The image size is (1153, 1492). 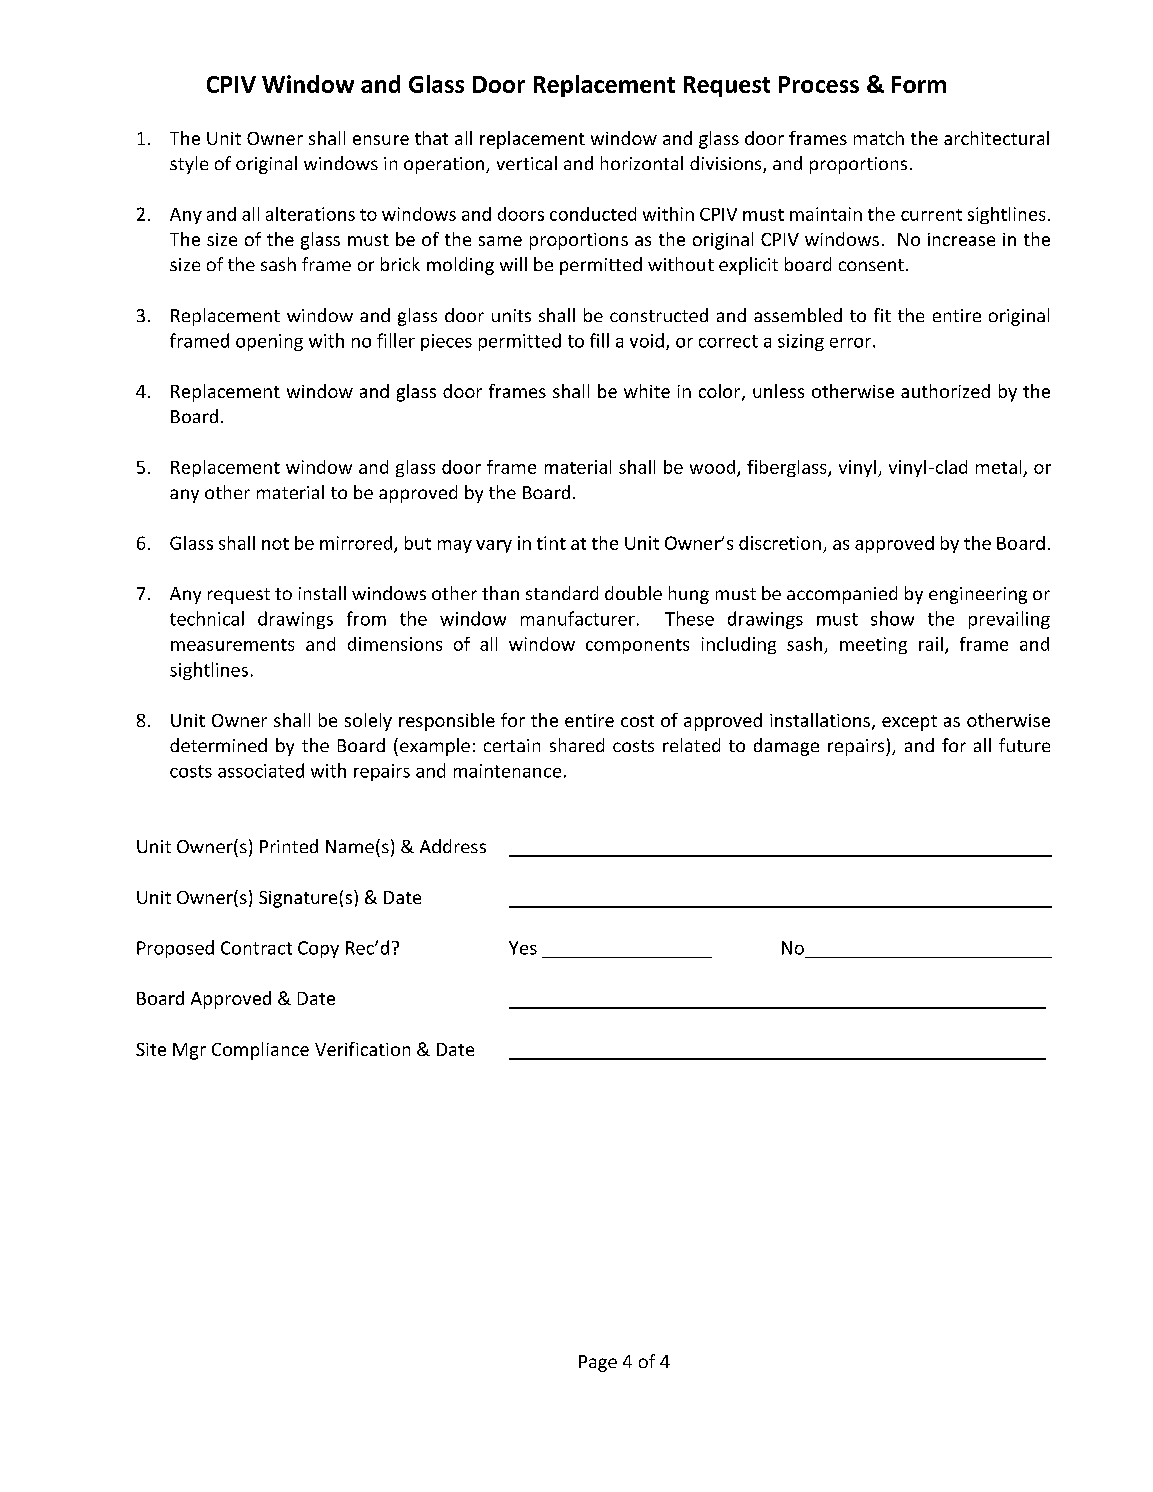 What do you see at coordinates (642, 163) in the document?
I see `horizontal` at bounding box center [642, 163].
